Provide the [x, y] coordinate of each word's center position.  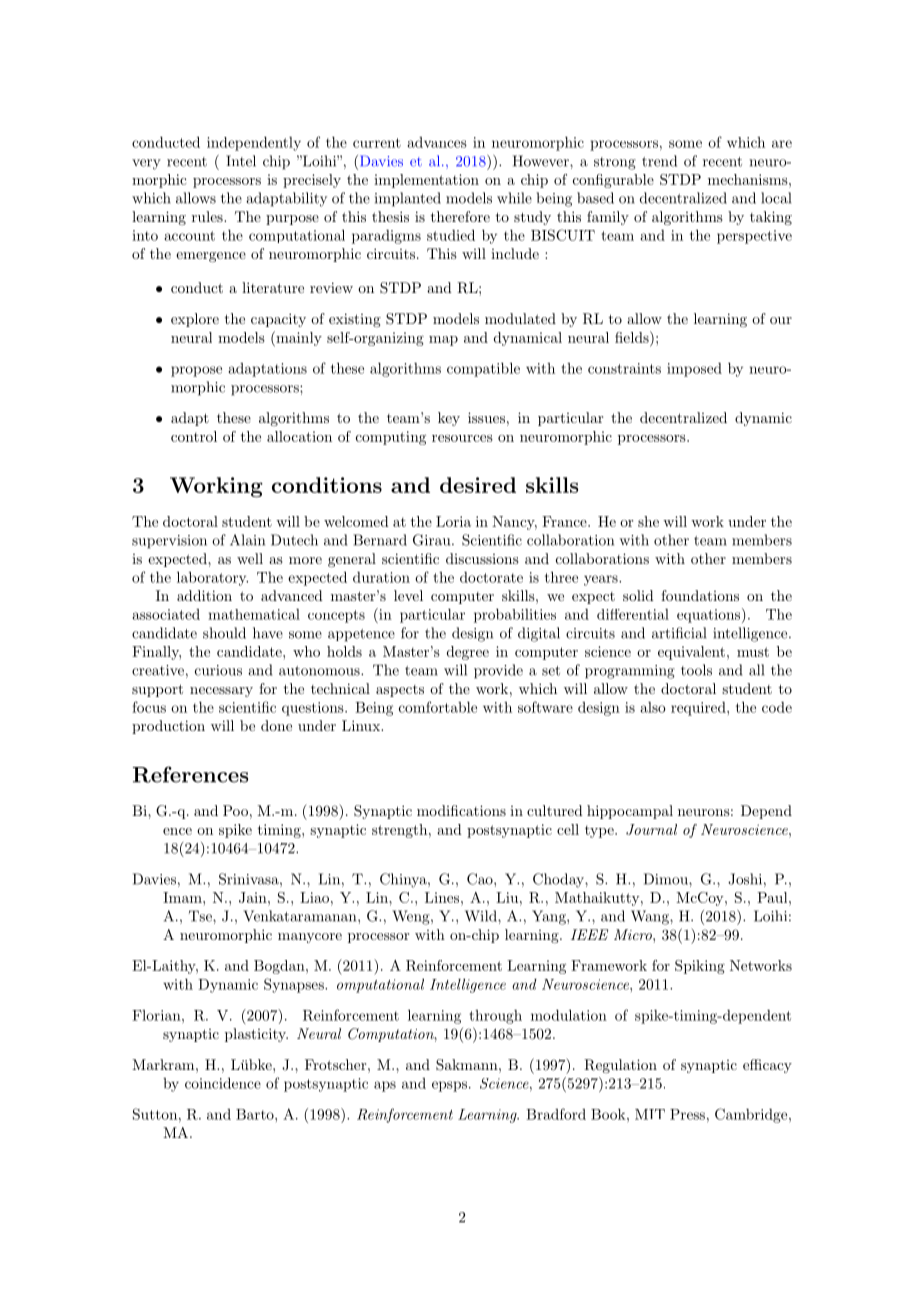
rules [208, 216]
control [194, 436]
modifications [461, 810]
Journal [651, 829]
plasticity [256, 1035]
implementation [426, 181]
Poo [235, 810]
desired [478, 485]
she [648, 521]
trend [659, 161]
